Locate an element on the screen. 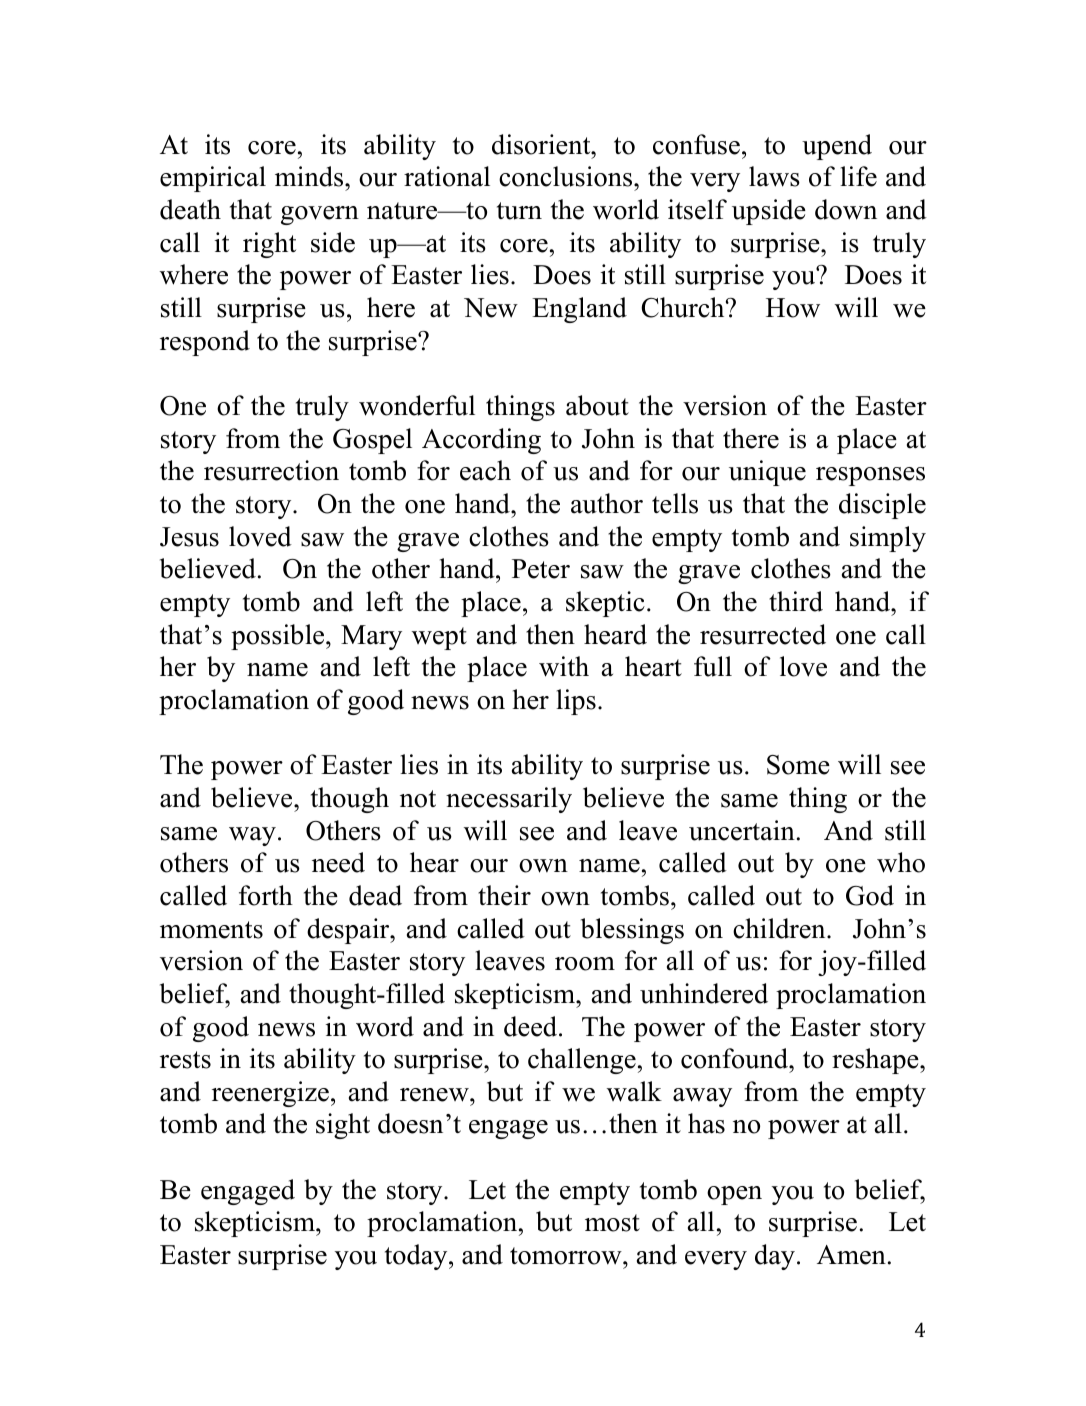 This screenshot has width=1086, height=1406. lips is located at coordinates (576, 702).
